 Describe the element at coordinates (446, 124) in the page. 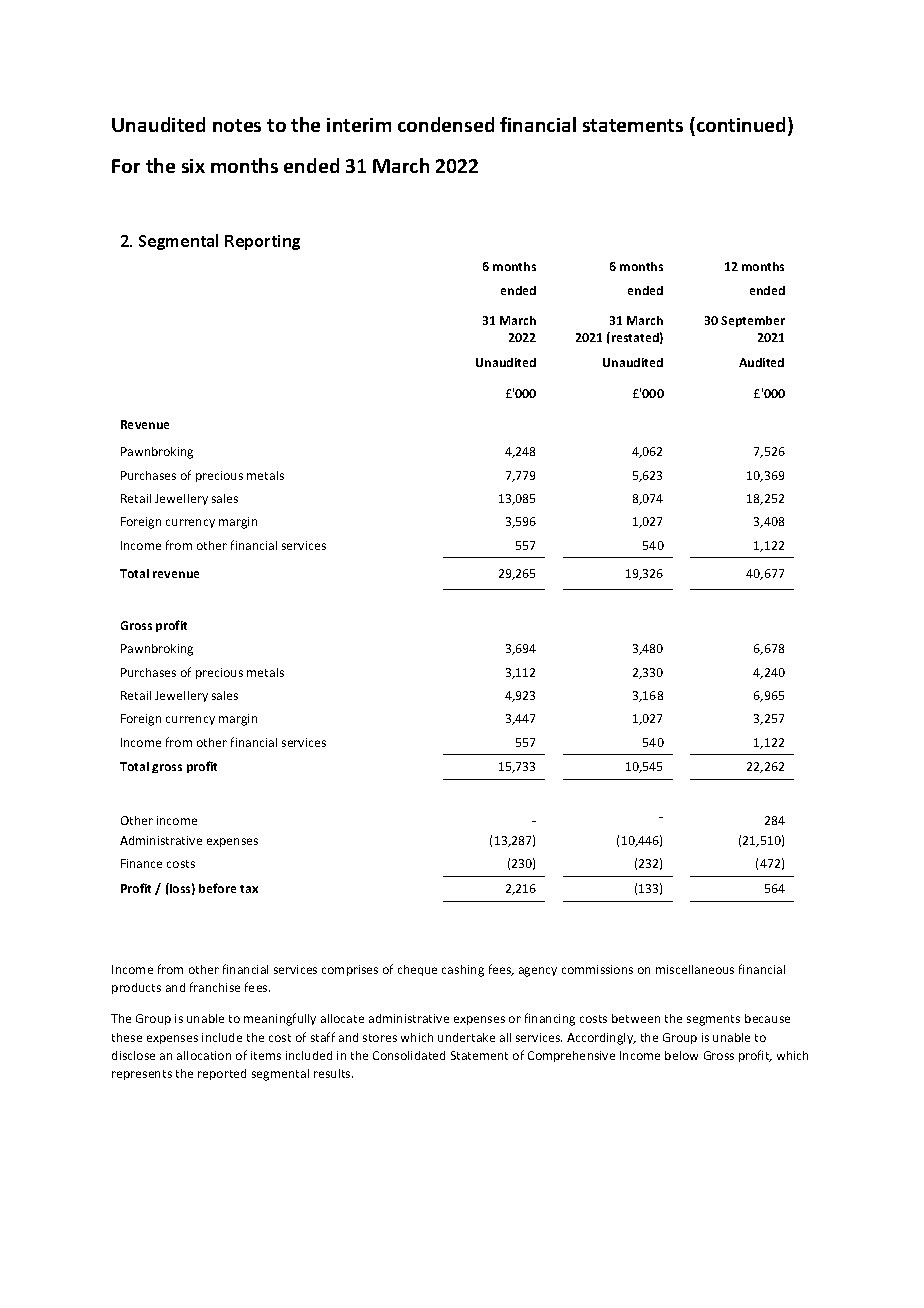

I see `condensed` at that location.
